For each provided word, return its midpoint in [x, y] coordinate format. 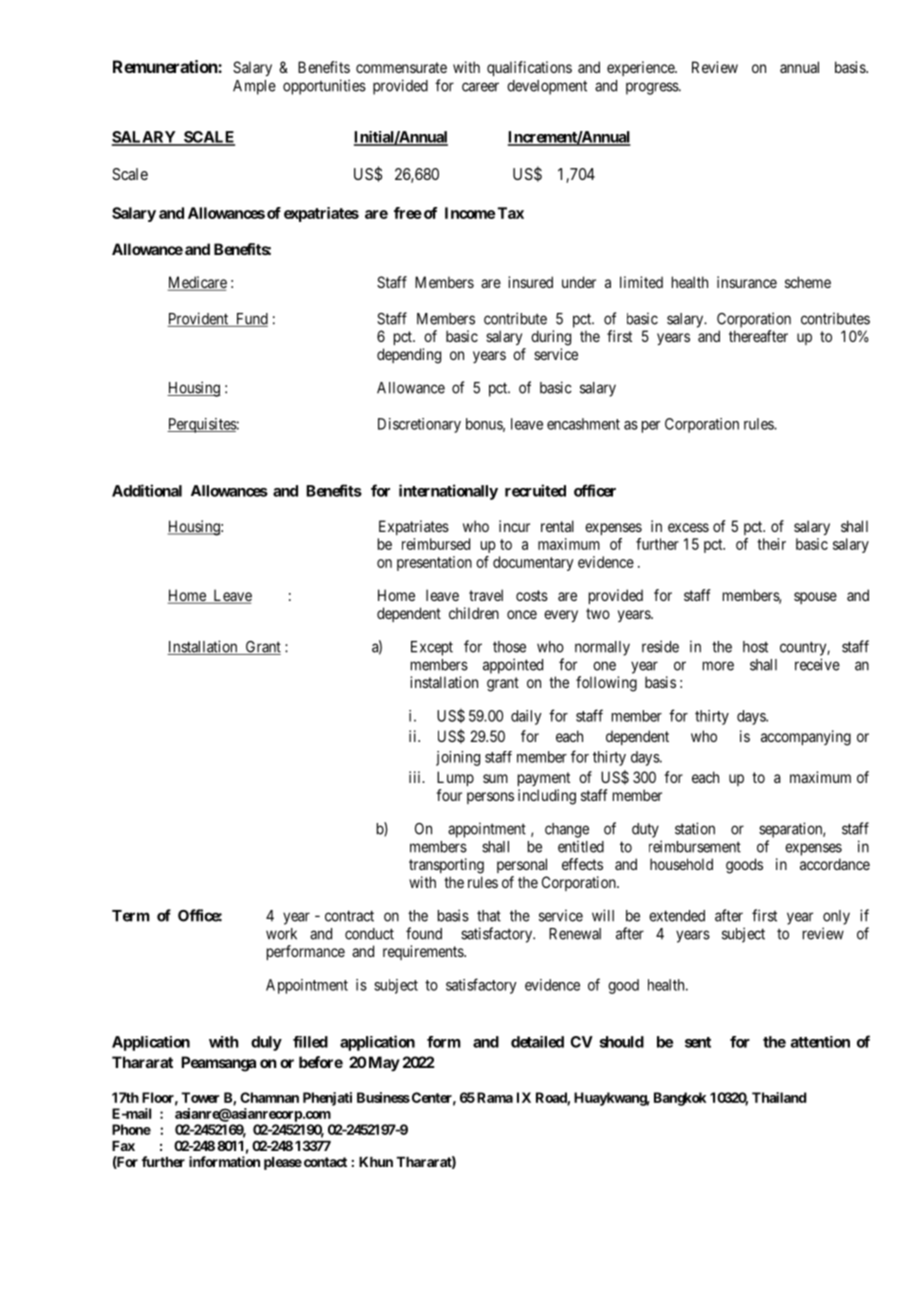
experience [641, 68]
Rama [495, 1097]
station [695, 828]
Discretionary [419, 425]
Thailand [779, 1097]
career [480, 87]
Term [131, 916]
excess [688, 527]
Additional [147, 490]
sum [495, 778]
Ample [254, 87]
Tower [200, 1097]
